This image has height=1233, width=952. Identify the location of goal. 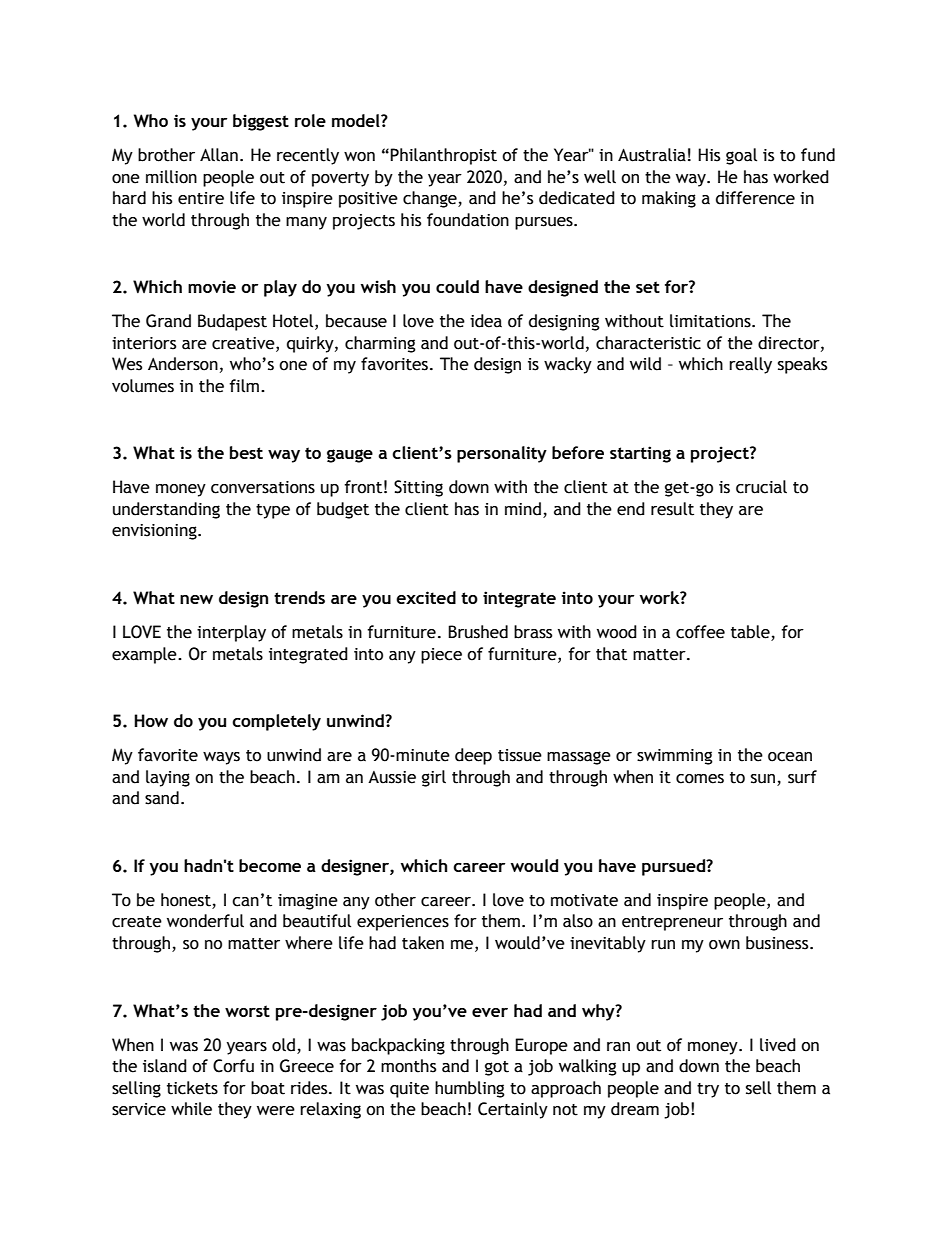
(741, 156).
